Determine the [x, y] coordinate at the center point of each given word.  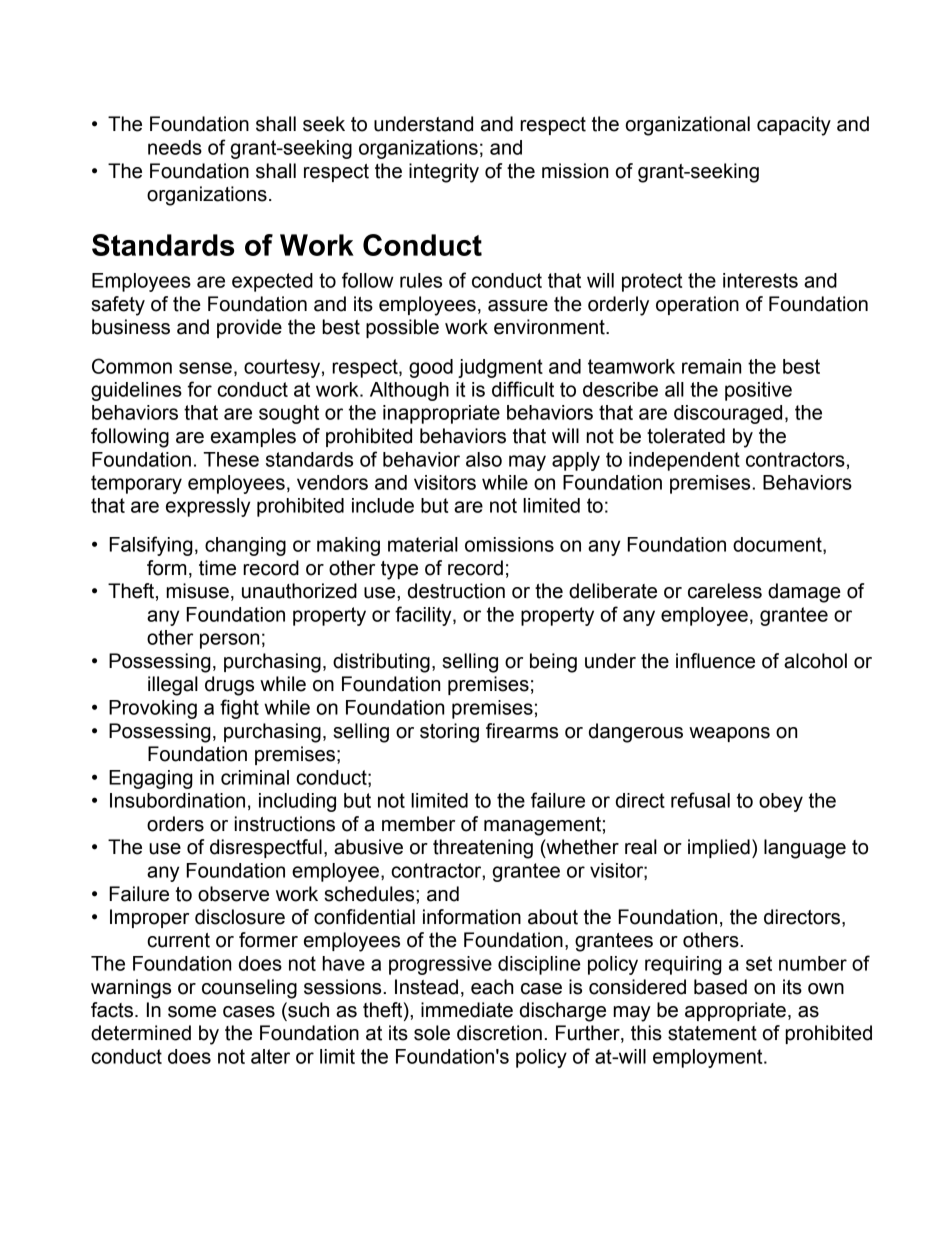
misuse [197, 591]
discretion [499, 1033]
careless [725, 591]
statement [712, 1033]
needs [175, 147]
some [192, 1012]
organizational [688, 126]
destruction [456, 591]
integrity [444, 173]
